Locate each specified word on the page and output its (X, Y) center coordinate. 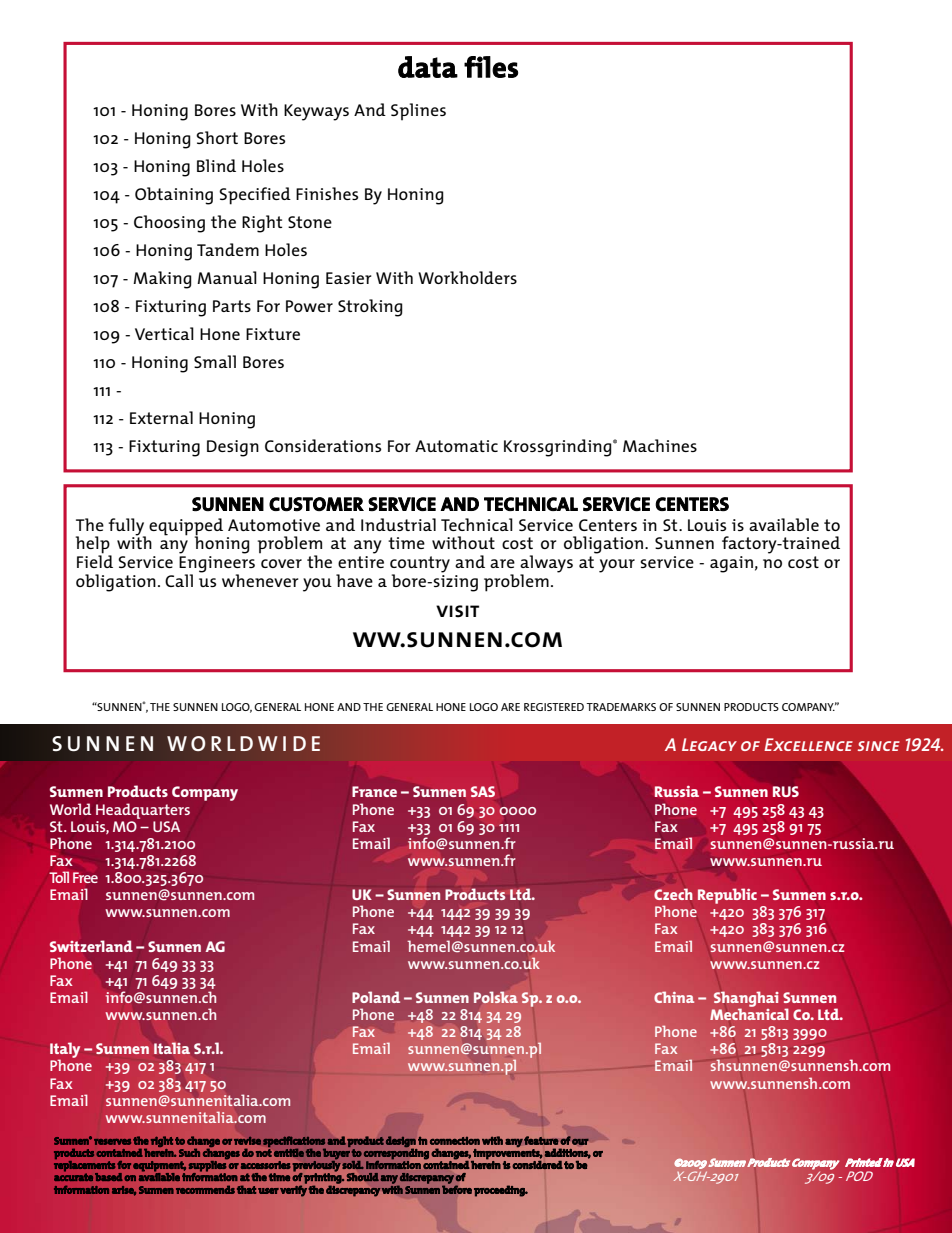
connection (455, 1141)
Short (217, 137)
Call (179, 580)
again (731, 564)
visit (457, 611)
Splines (418, 112)
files (491, 67)
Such (189, 1152)
